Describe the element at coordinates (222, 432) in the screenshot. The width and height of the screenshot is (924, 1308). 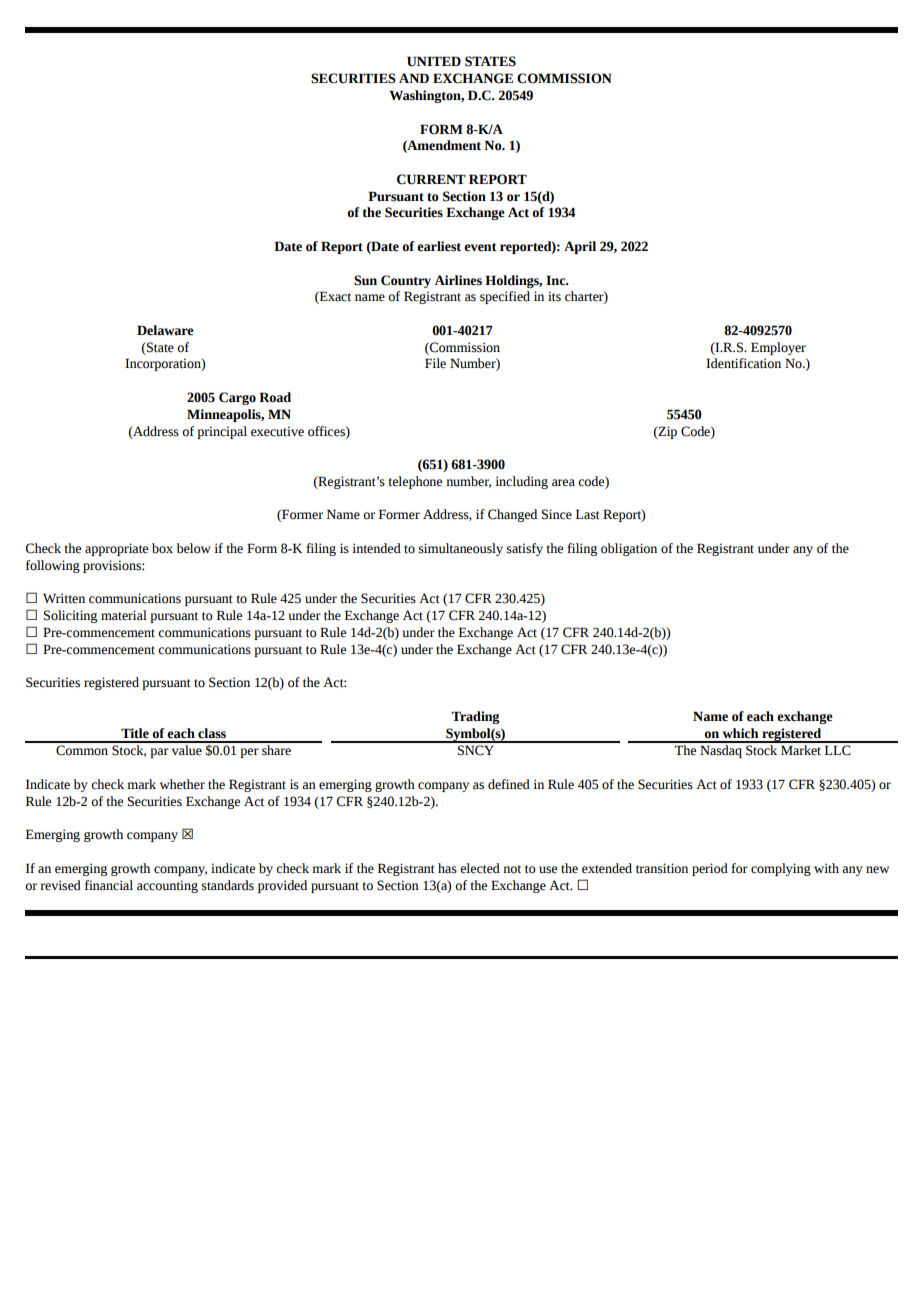
I see `principal` at that location.
